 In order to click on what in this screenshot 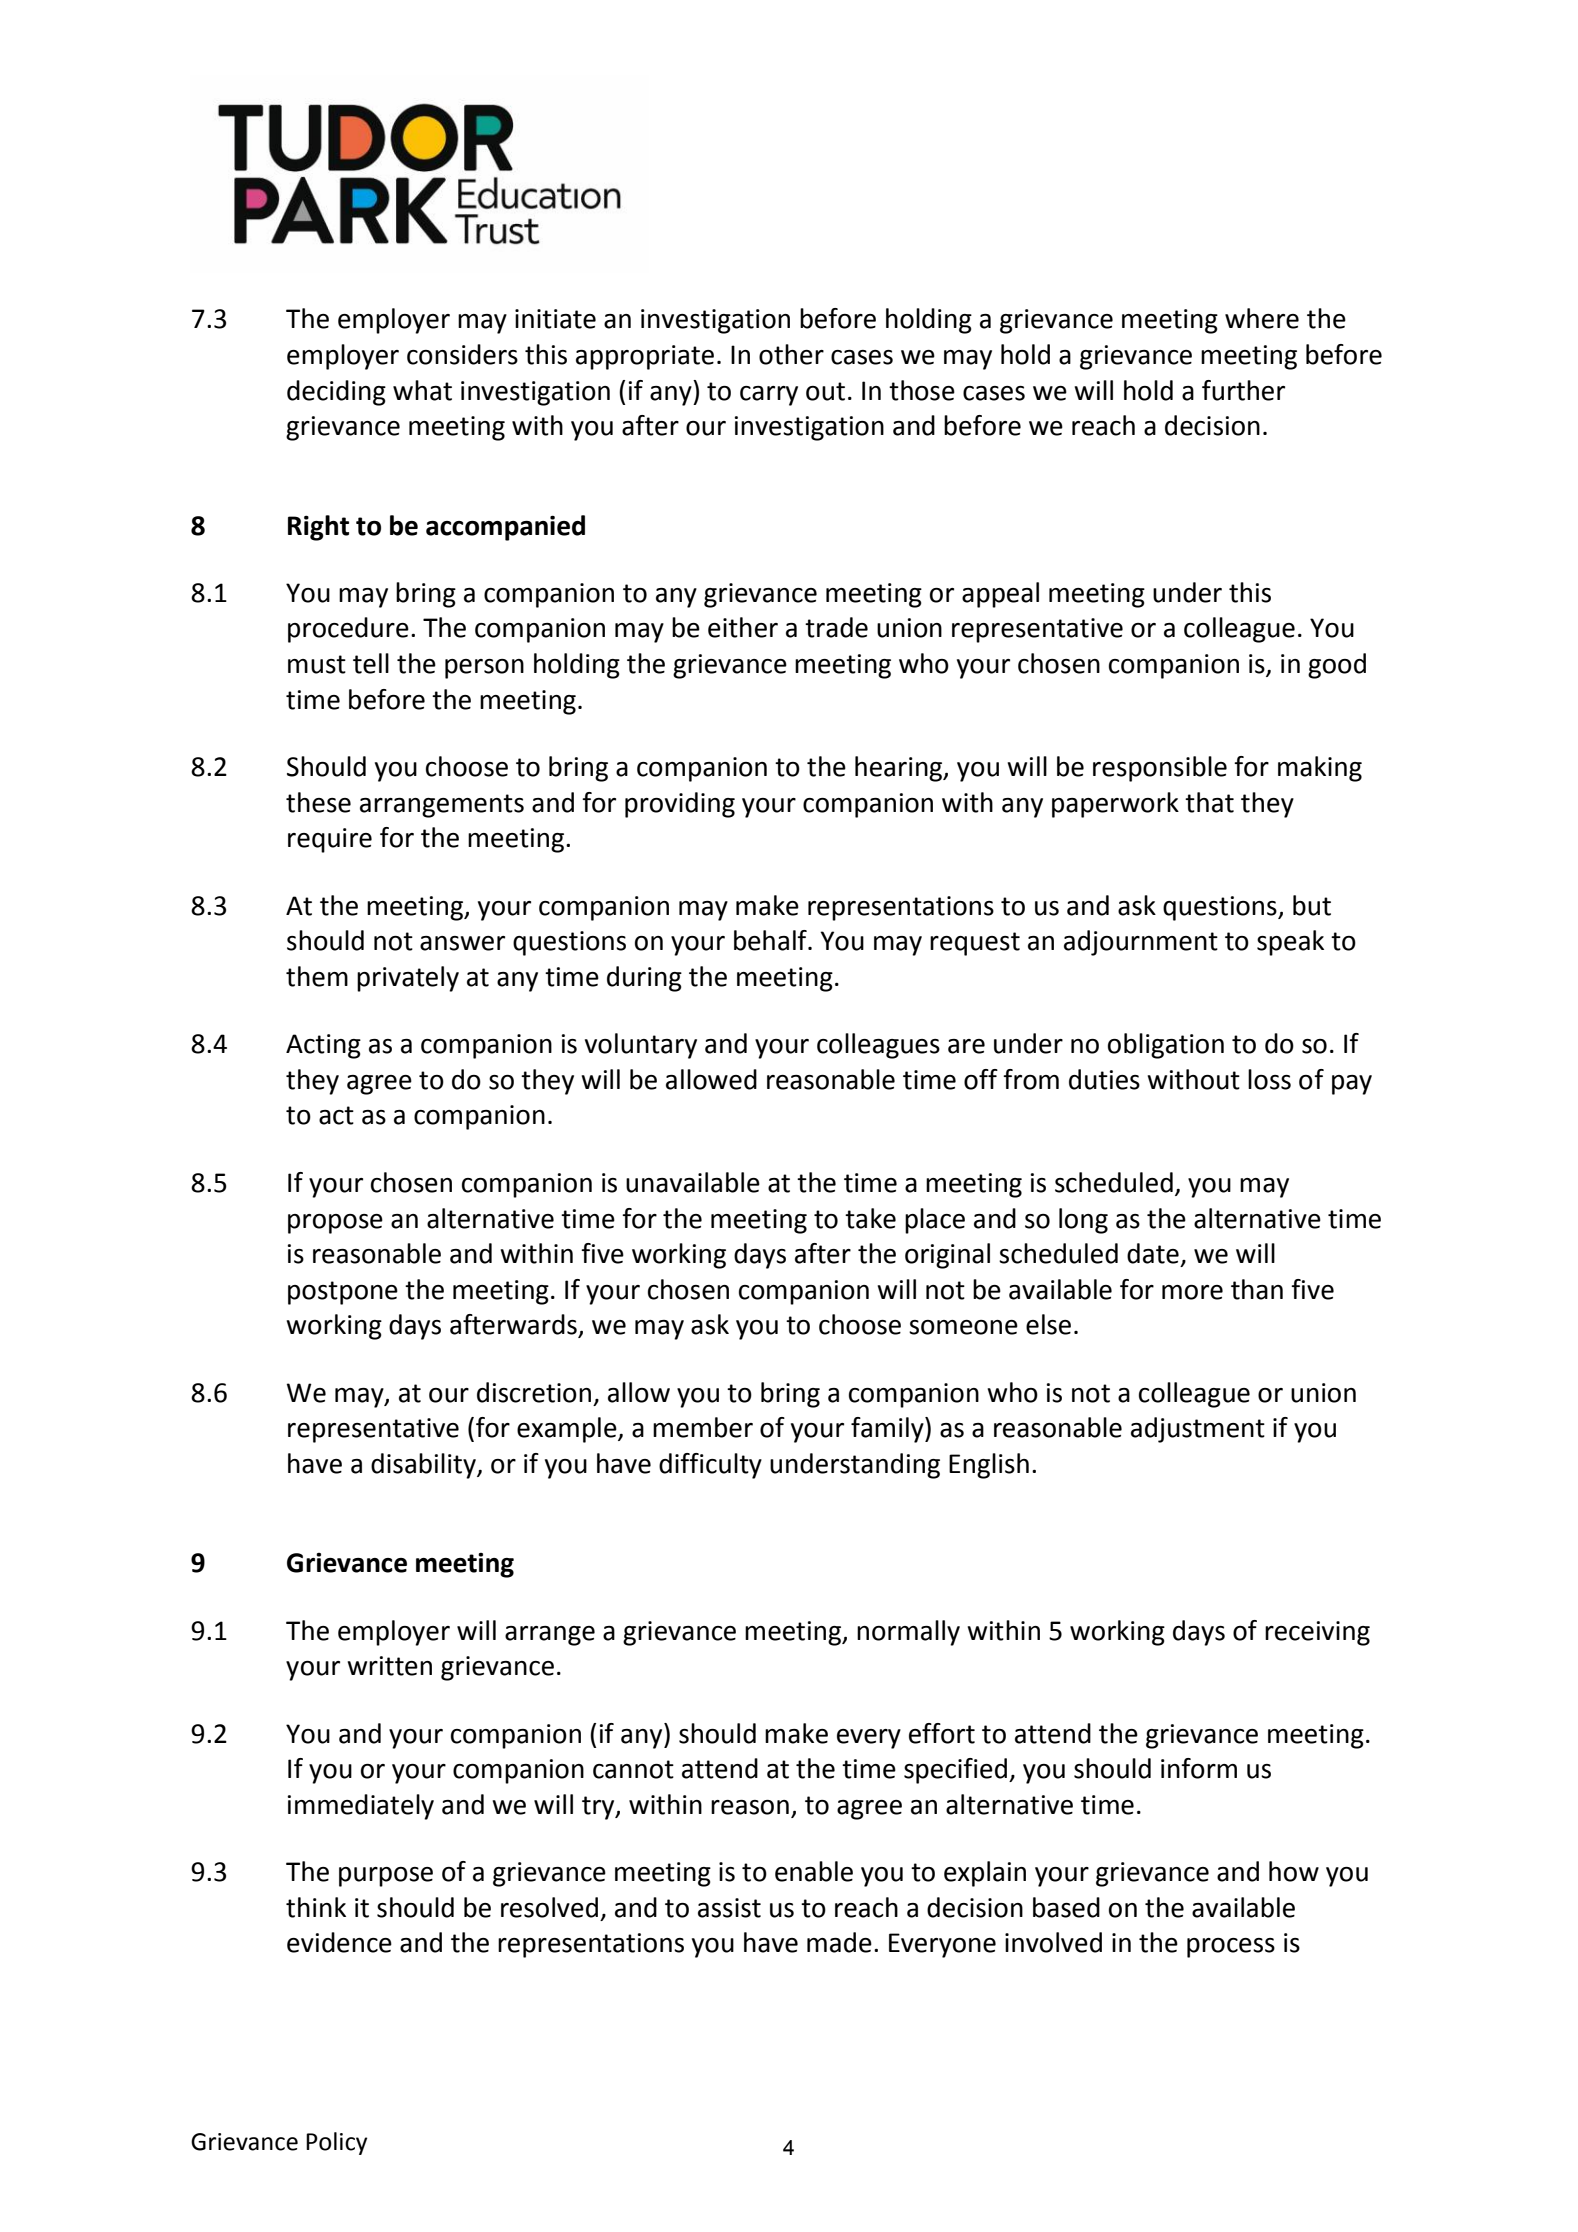, I will do `click(422, 390)`.
